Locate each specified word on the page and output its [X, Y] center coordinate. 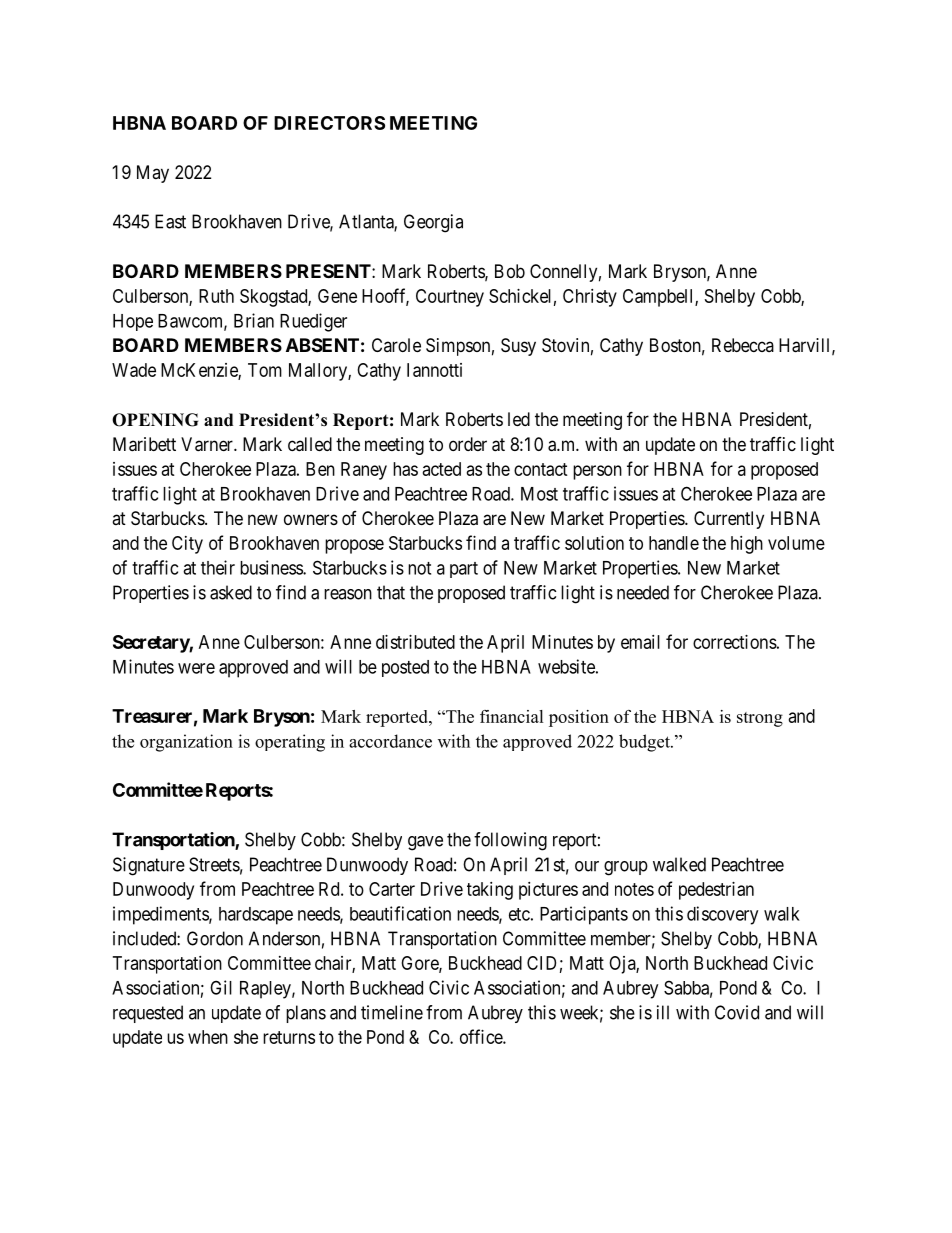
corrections [735, 642]
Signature [149, 866]
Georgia [433, 223]
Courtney [450, 298]
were [196, 668]
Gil [221, 987]
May [153, 174]
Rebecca [743, 345]
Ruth [216, 296]
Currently [729, 520]
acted [442, 469]
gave [425, 843]
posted [405, 668]
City [187, 545]
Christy [590, 298]
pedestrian [716, 891]
